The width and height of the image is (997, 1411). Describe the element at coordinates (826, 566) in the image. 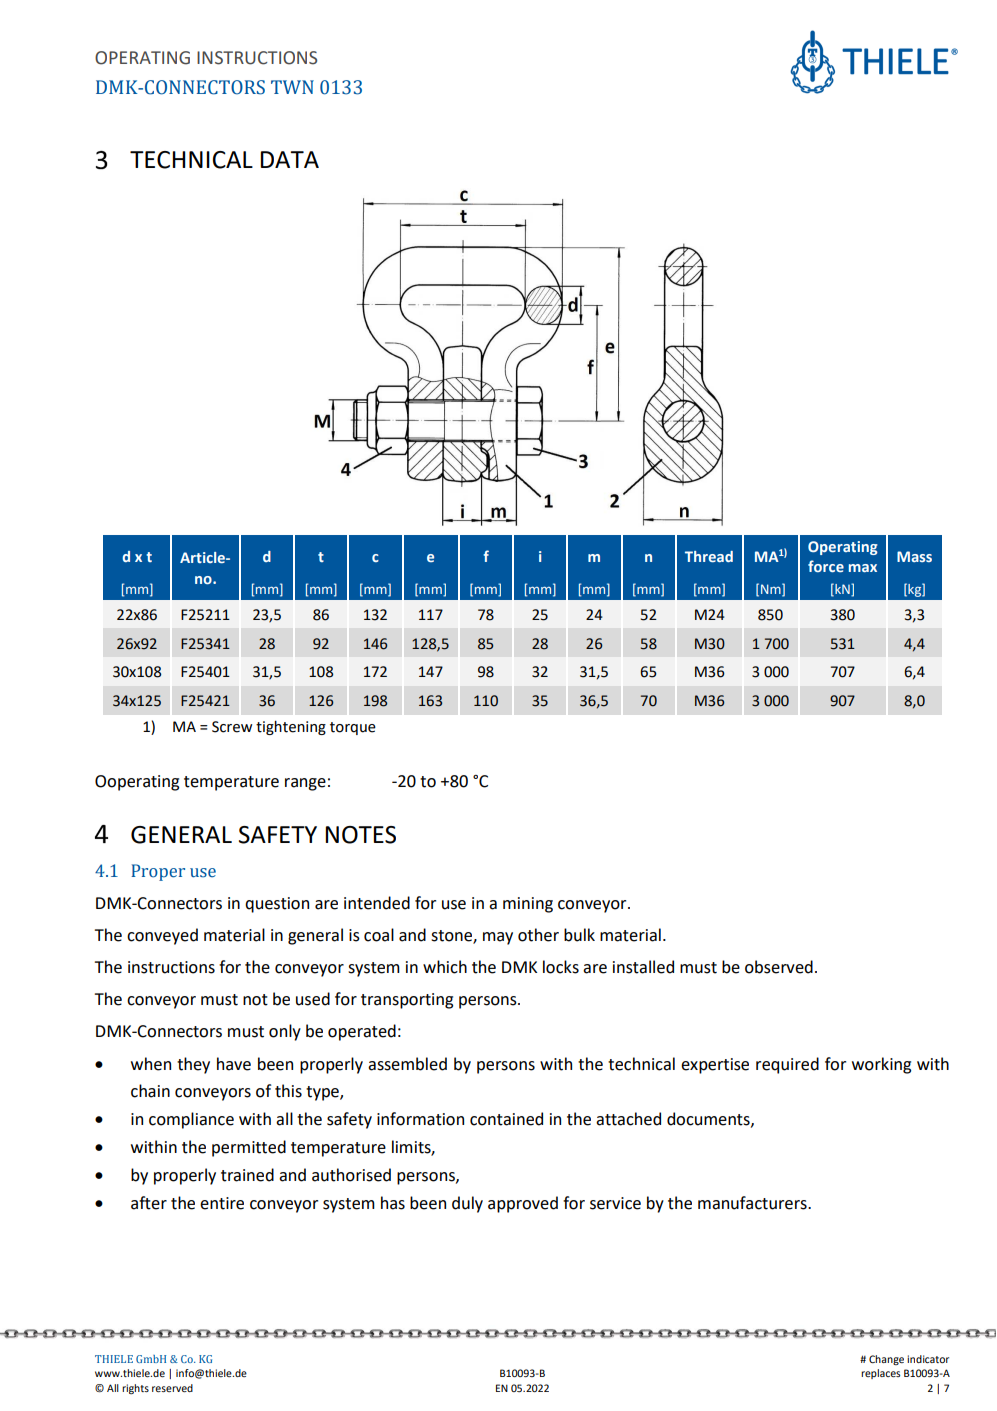

I see `force` at that location.
